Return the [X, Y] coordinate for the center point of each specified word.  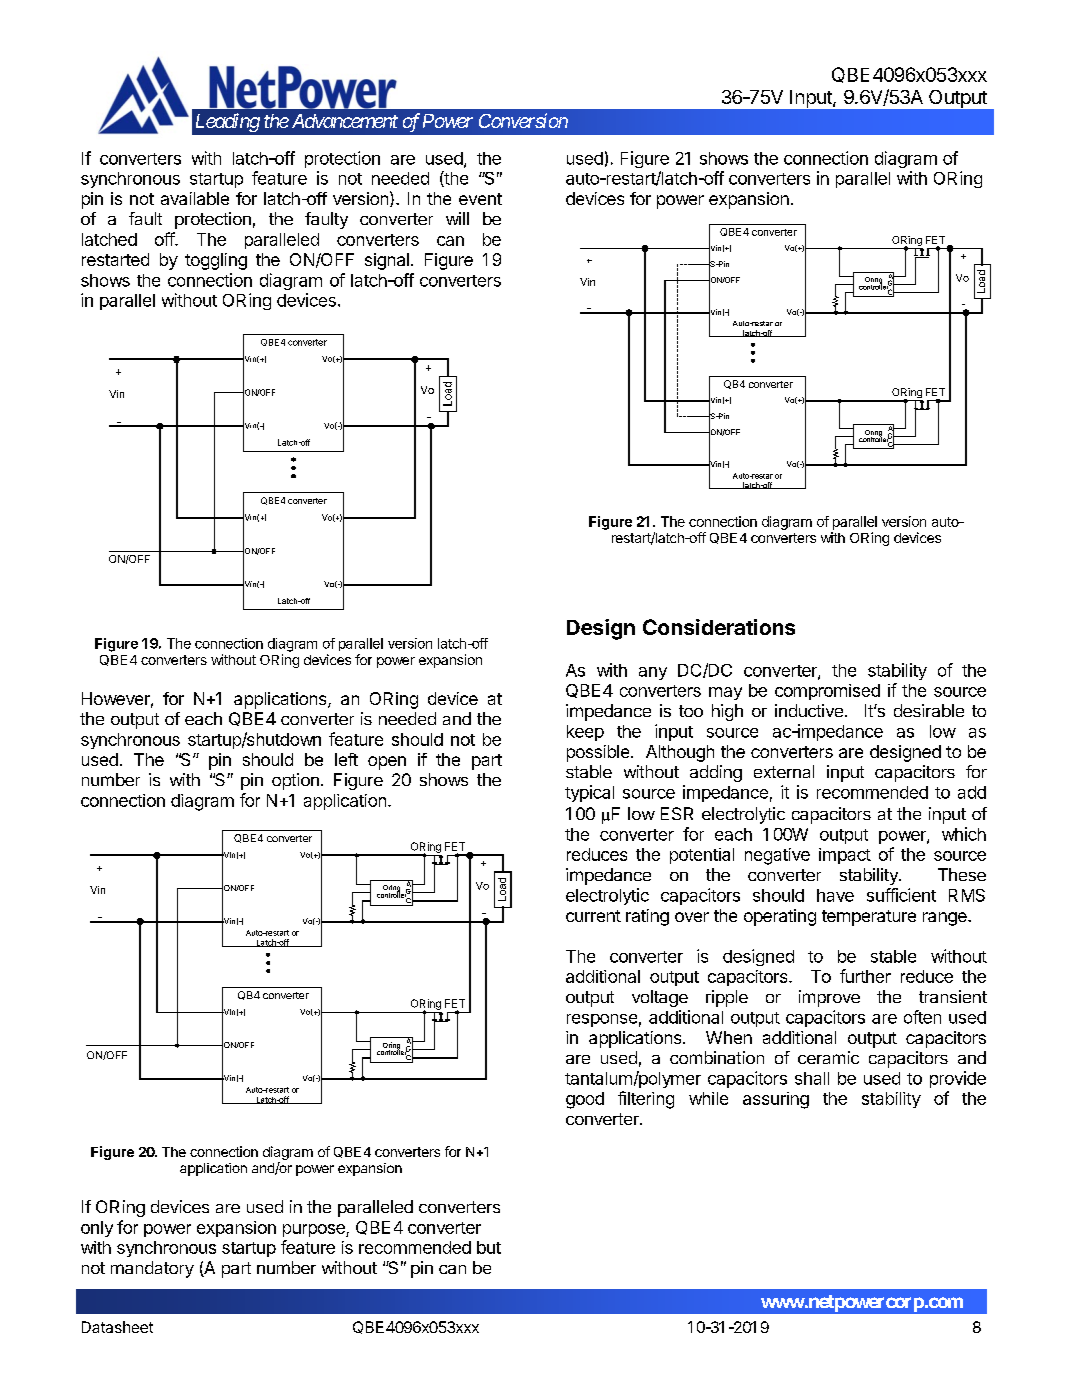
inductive [809, 710]
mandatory [152, 1269]
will [457, 218]
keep [585, 733]
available [195, 198]
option [295, 781]
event [480, 199]
